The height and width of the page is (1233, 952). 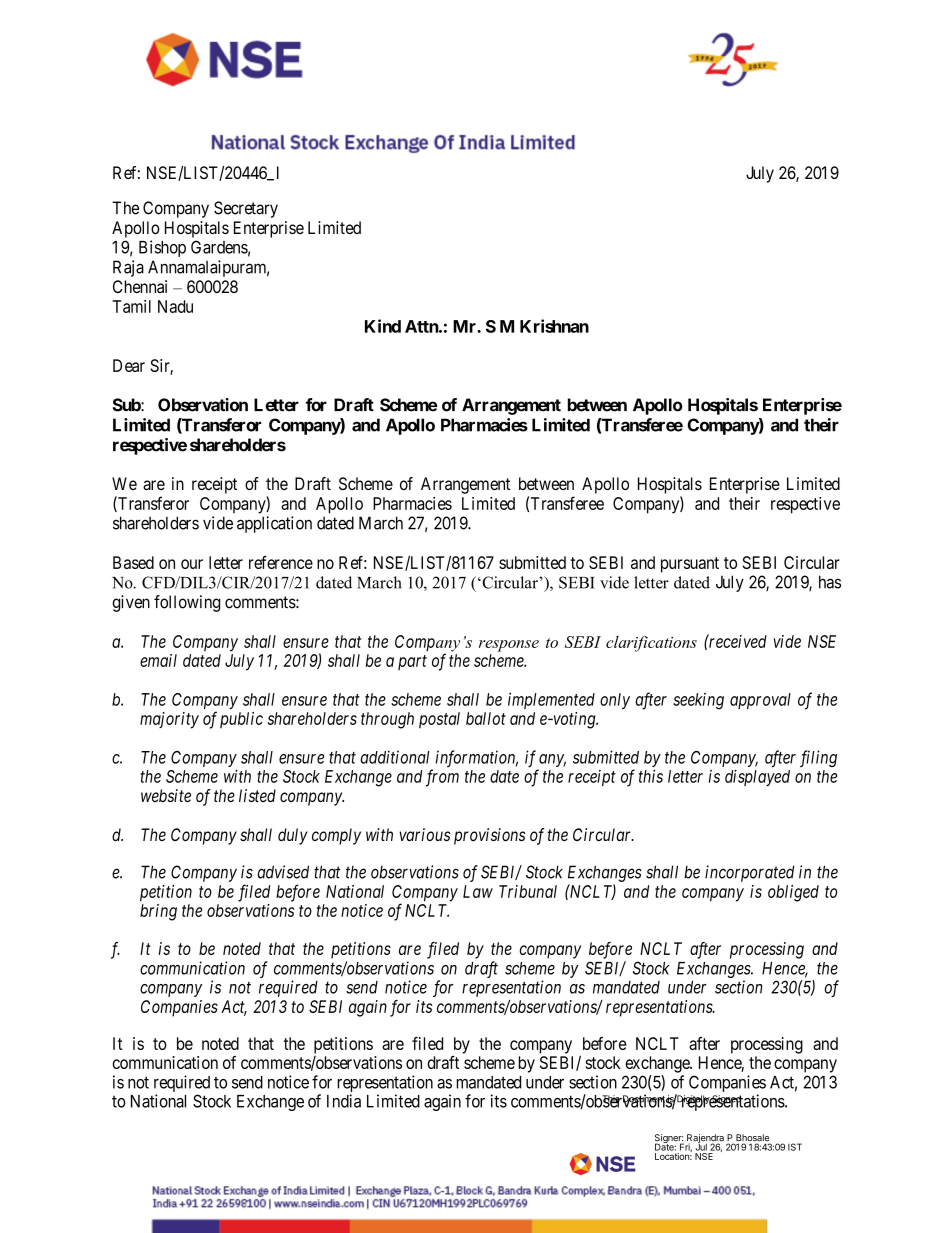 What do you see at coordinates (274, 524) in the page?
I see `application` at bounding box center [274, 524].
